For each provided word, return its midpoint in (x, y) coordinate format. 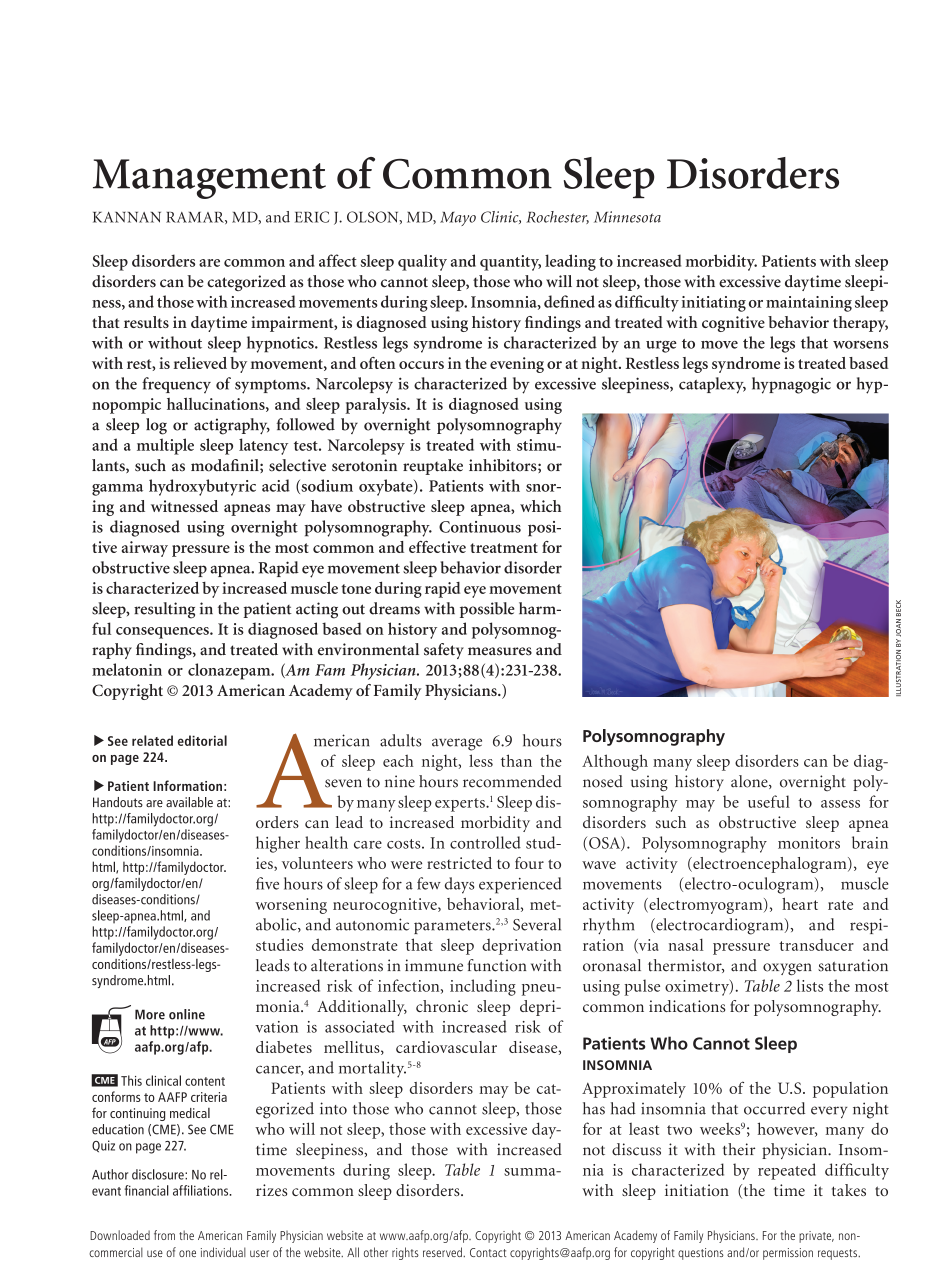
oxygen (787, 969)
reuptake (433, 467)
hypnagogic (791, 385)
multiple (165, 446)
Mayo (458, 219)
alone (750, 782)
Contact (488, 1252)
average (457, 744)
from (164, 1235)
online (187, 1014)
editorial (202, 740)
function (497, 965)
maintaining (809, 304)
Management (209, 179)
